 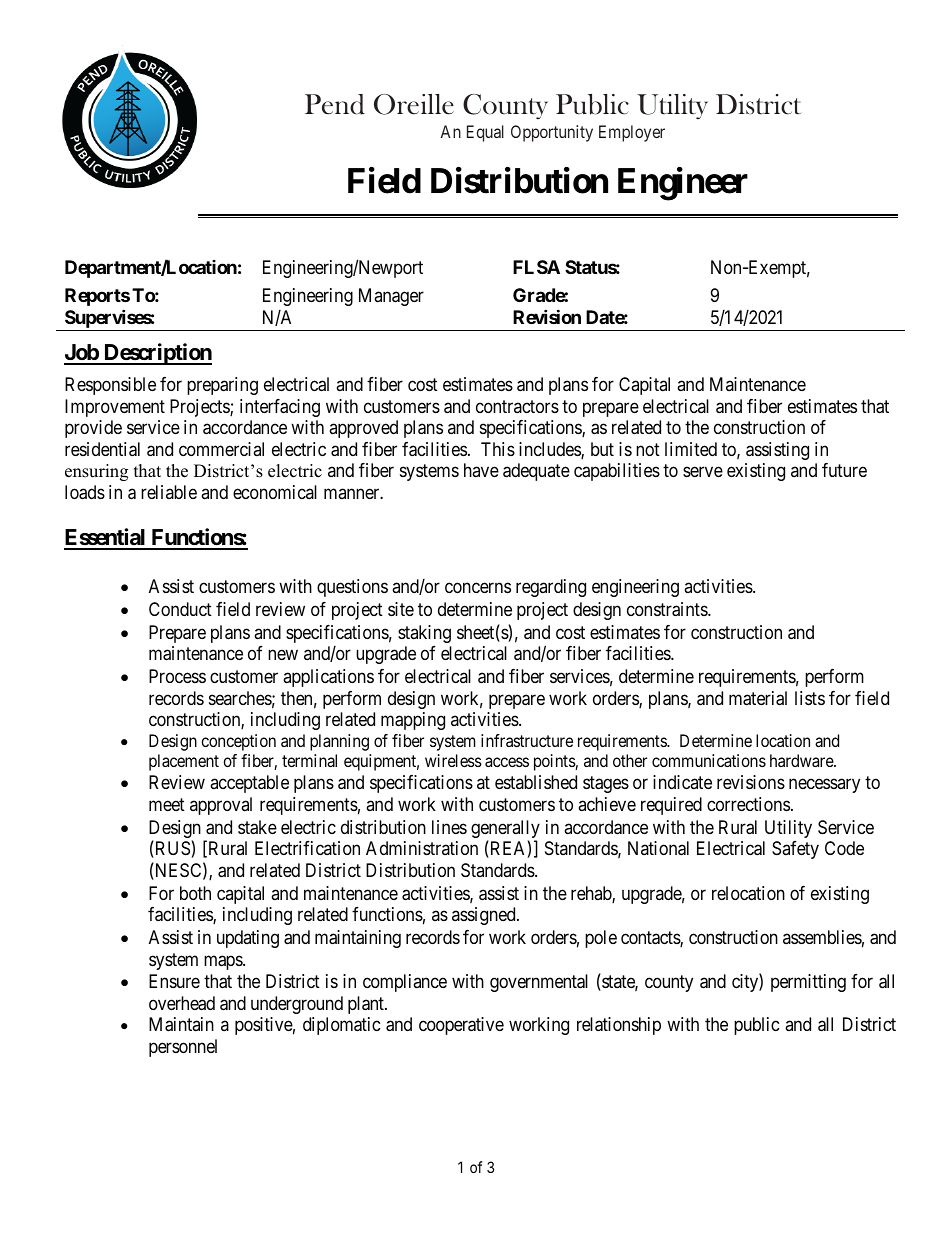 I want to click on Manager, so click(x=391, y=297).
